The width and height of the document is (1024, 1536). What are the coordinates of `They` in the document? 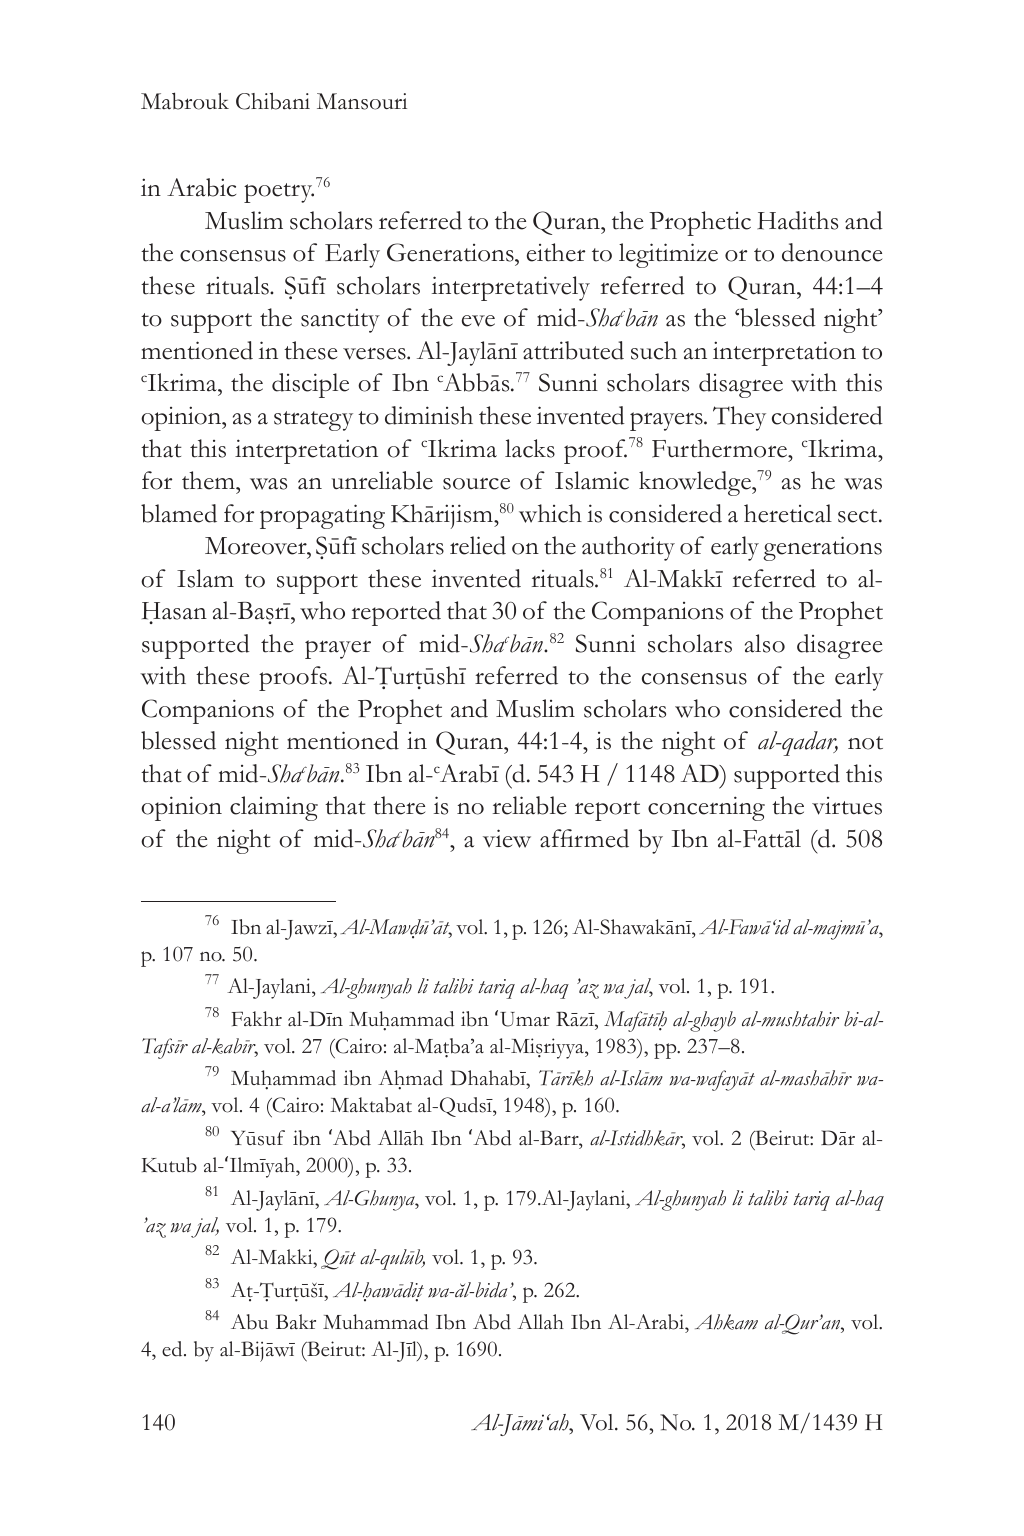 It's located at (739, 418).
